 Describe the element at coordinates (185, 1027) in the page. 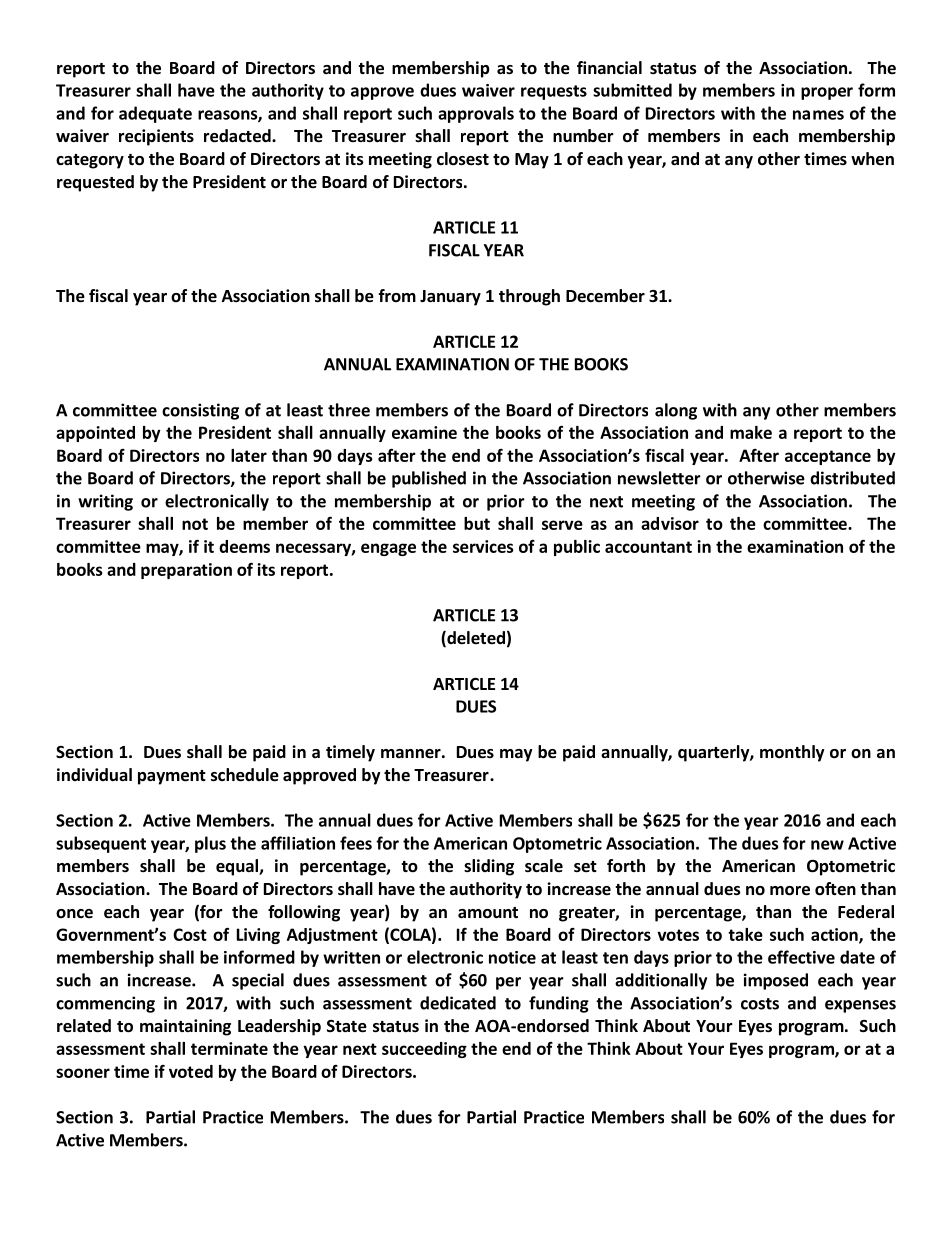

I see `maintaining` at that location.
